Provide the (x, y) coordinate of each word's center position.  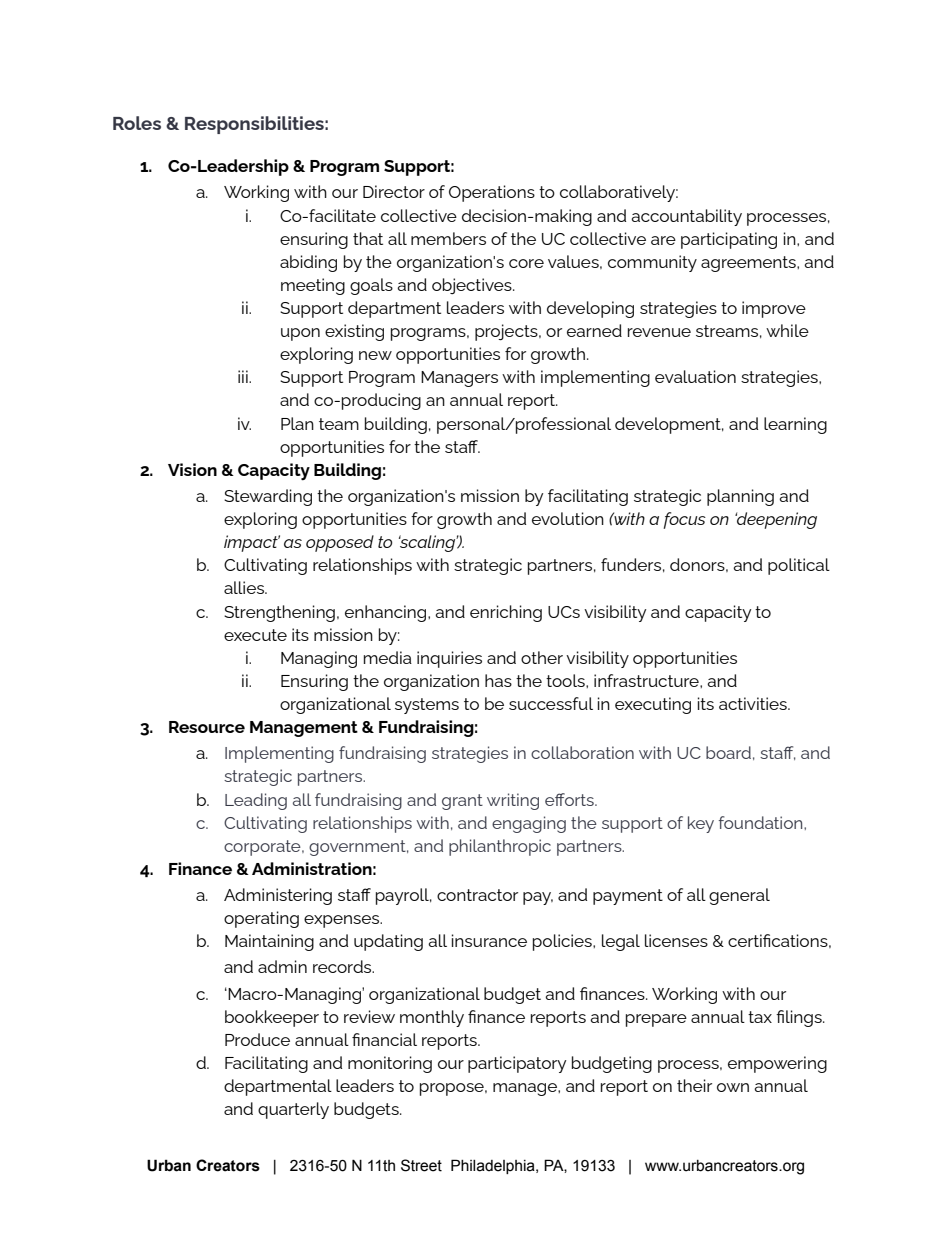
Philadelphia (494, 1166)
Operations (492, 193)
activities (754, 703)
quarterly (293, 1110)
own (733, 1087)
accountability (686, 217)
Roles (137, 123)
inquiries (449, 659)
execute (255, 635)
